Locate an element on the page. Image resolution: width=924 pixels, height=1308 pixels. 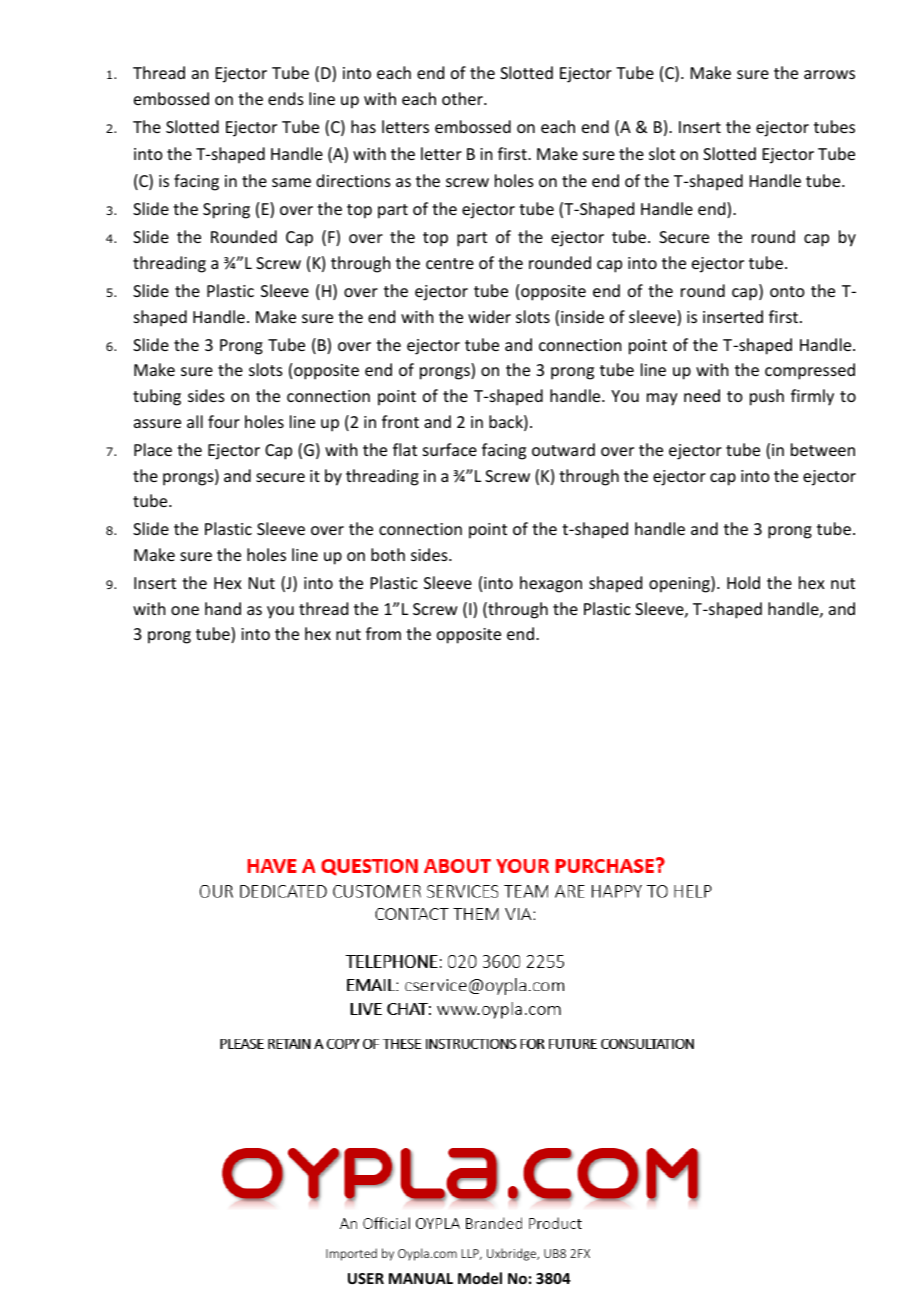
from is located at coordinates (383, 633).
